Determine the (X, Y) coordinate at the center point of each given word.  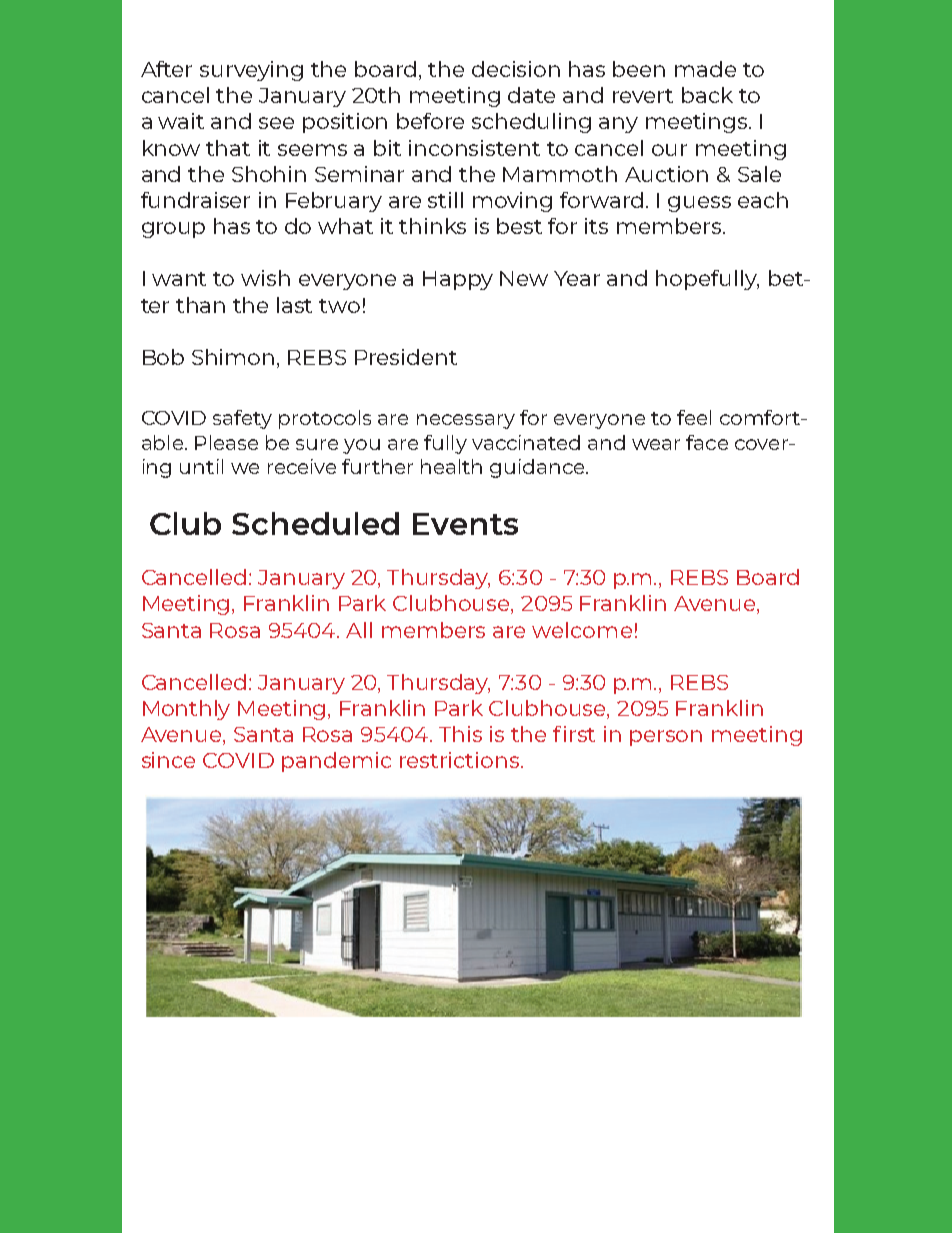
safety (242, 419)
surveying (251, 71)
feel (694, 417)
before (430, 121)
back (707, 95)
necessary (466, 421)
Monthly (186, 710)
